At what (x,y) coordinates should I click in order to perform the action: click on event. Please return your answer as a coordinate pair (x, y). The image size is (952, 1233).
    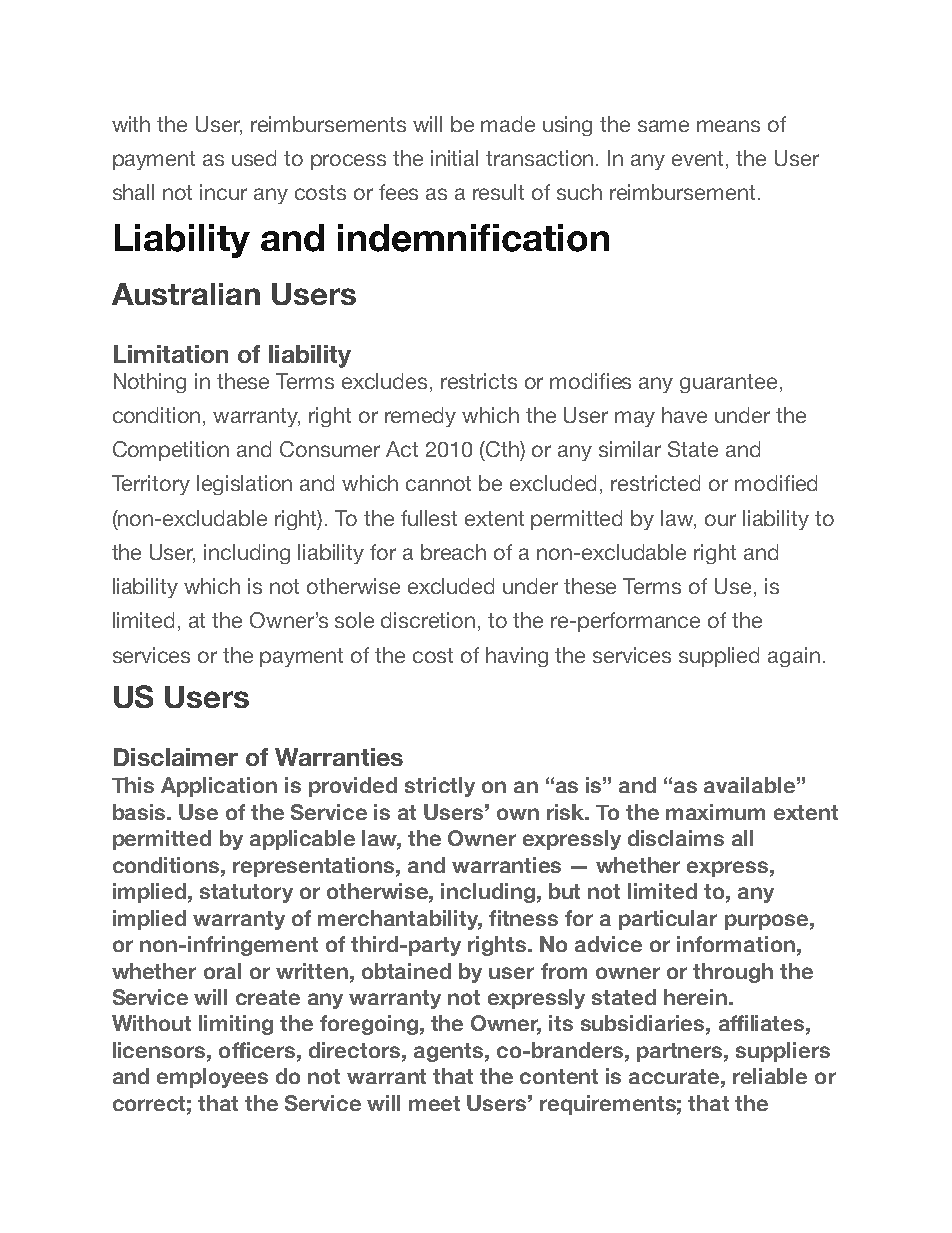
    Looking at the image, I should click on (699, 160).
